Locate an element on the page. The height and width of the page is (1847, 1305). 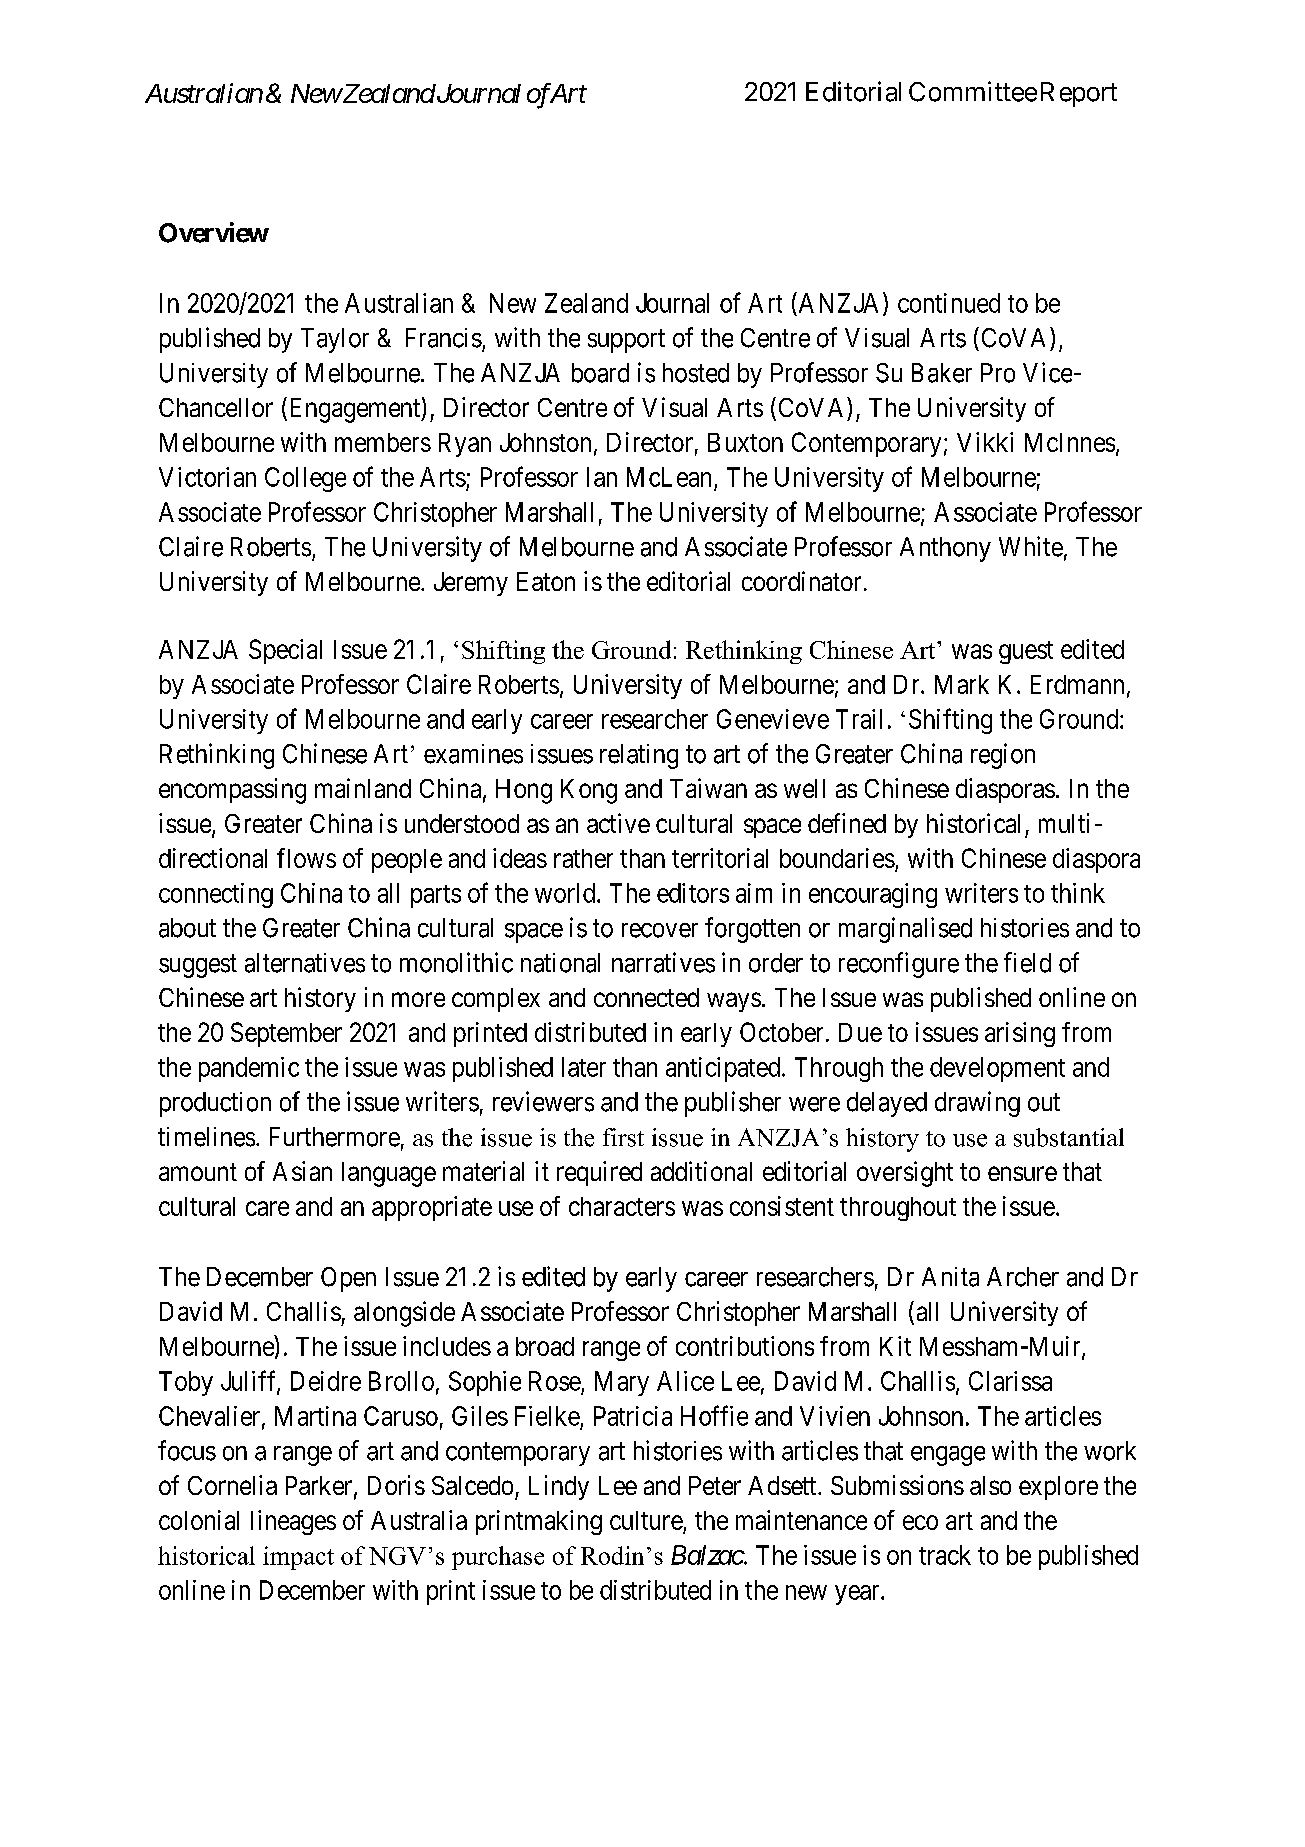
Special is located at coordinates (285, 651).
